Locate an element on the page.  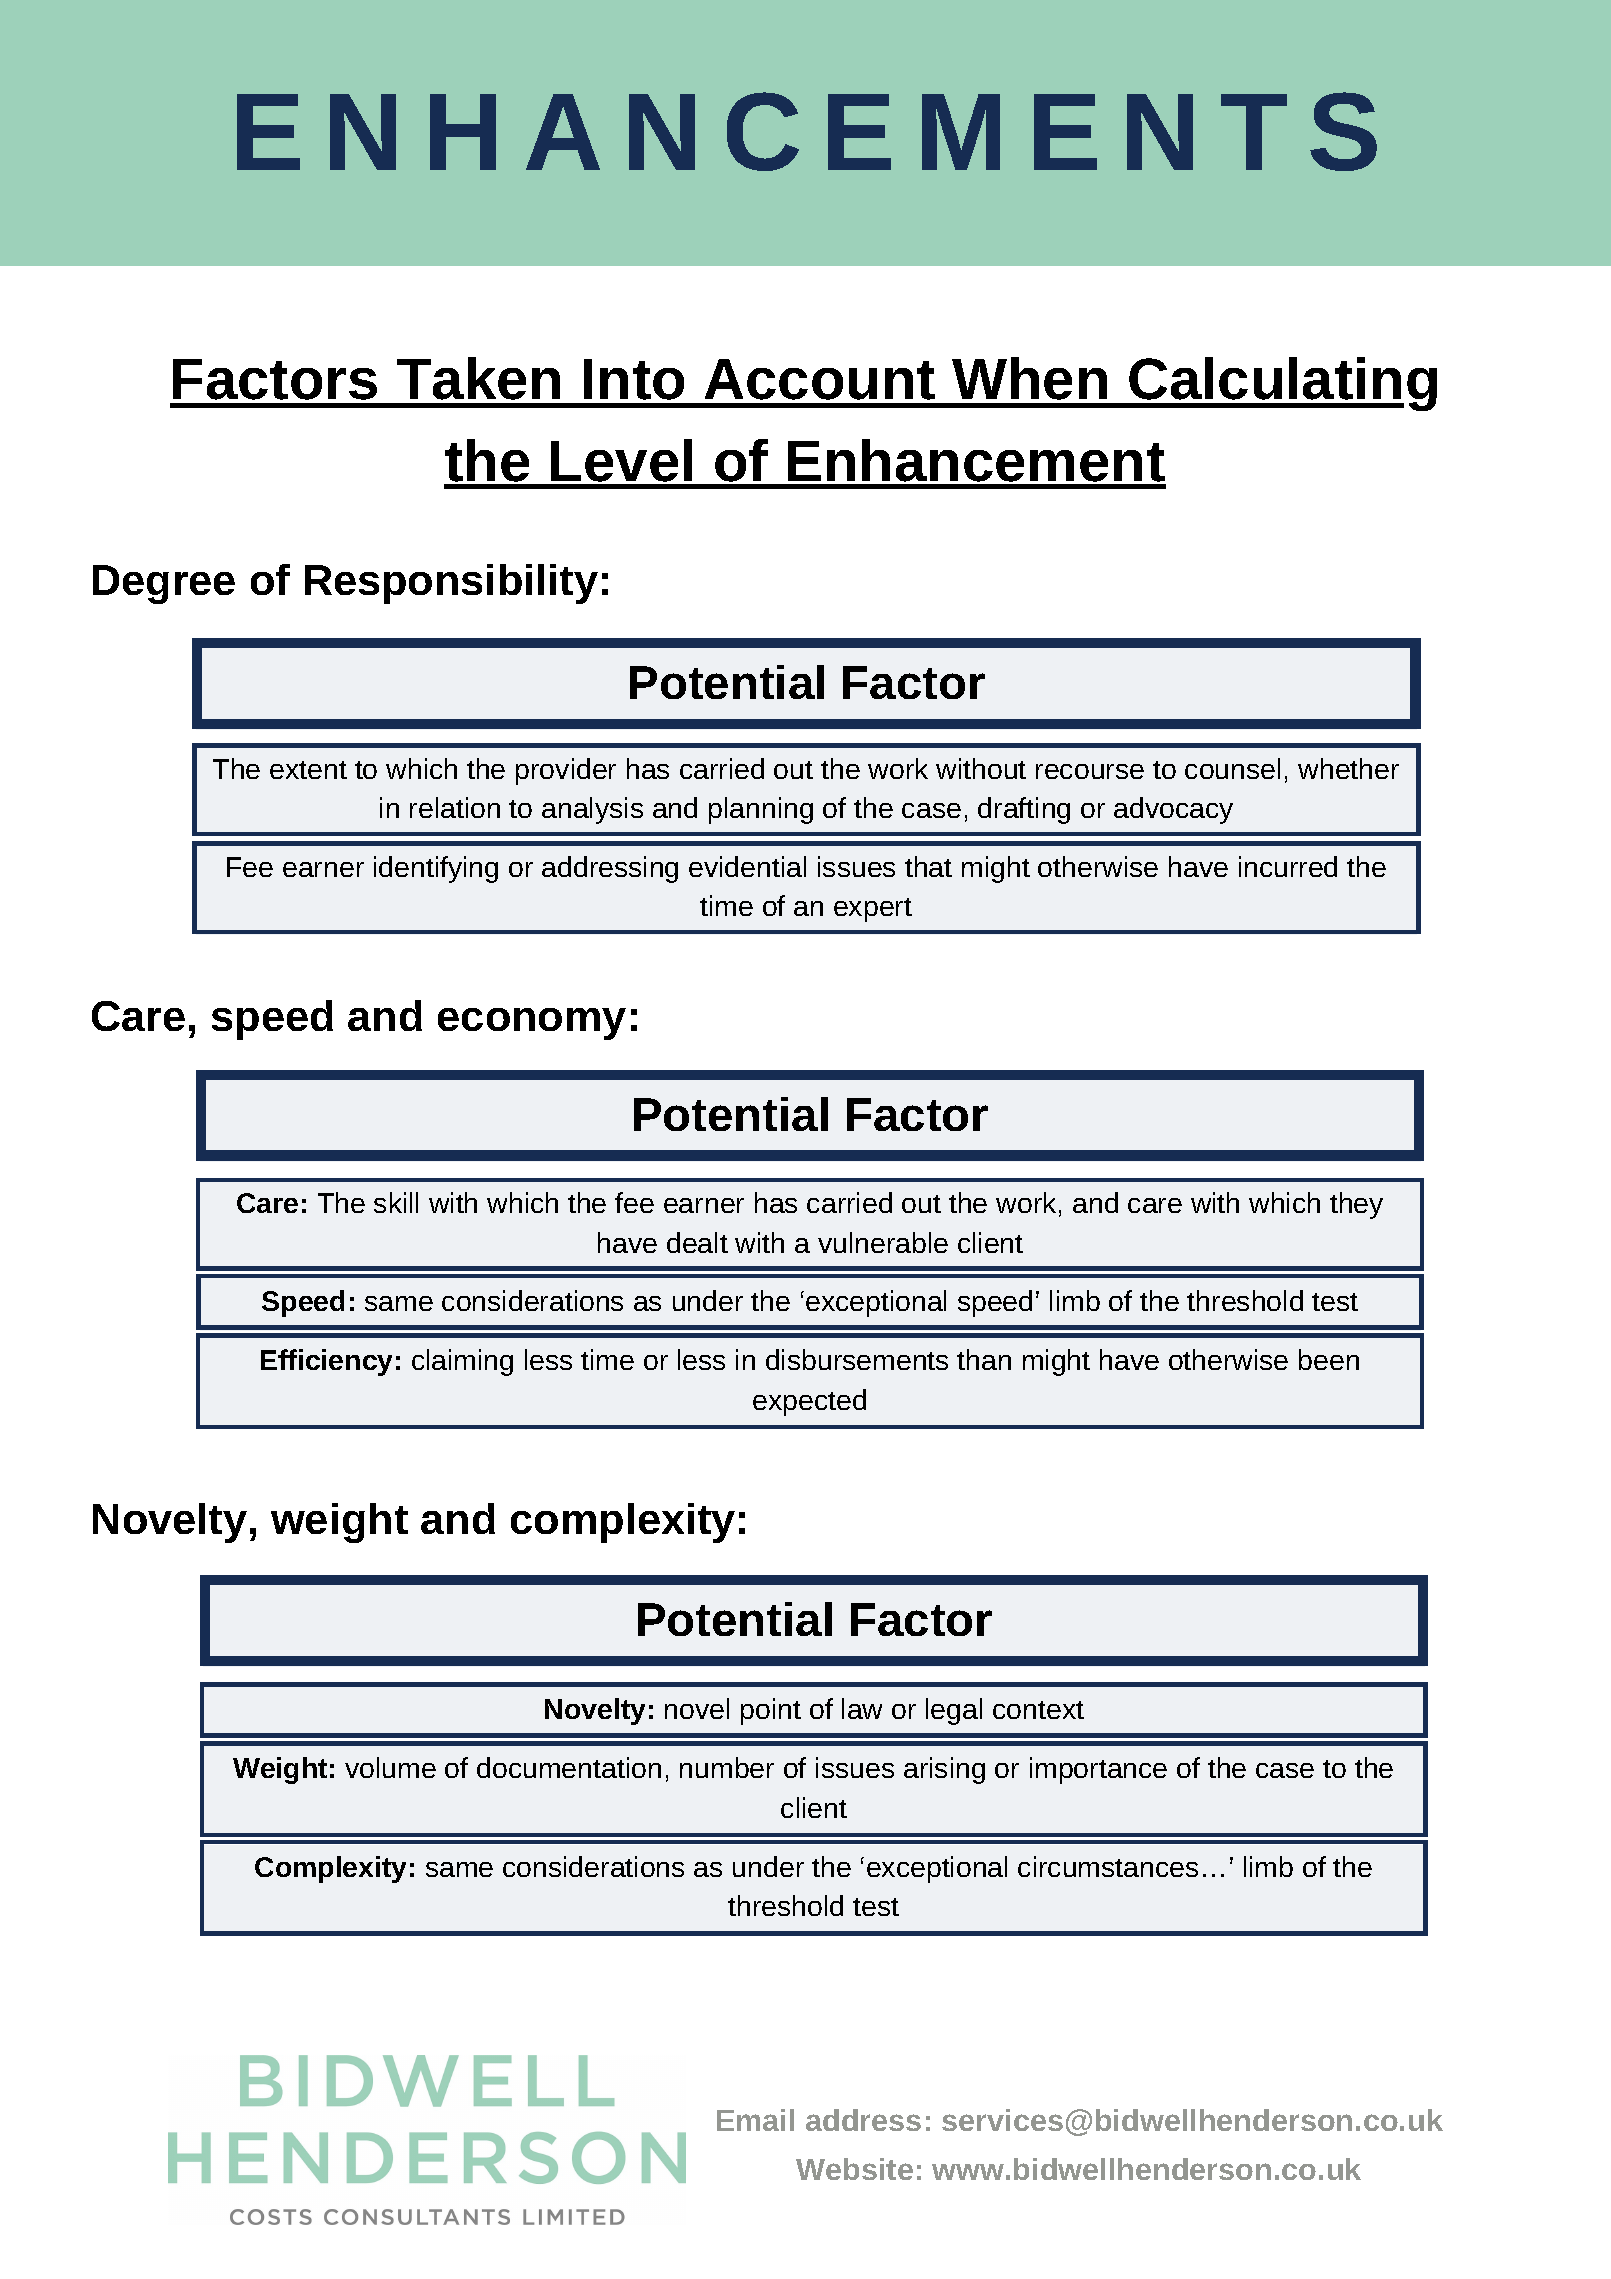
expert is located at coordinates (873, 910).
